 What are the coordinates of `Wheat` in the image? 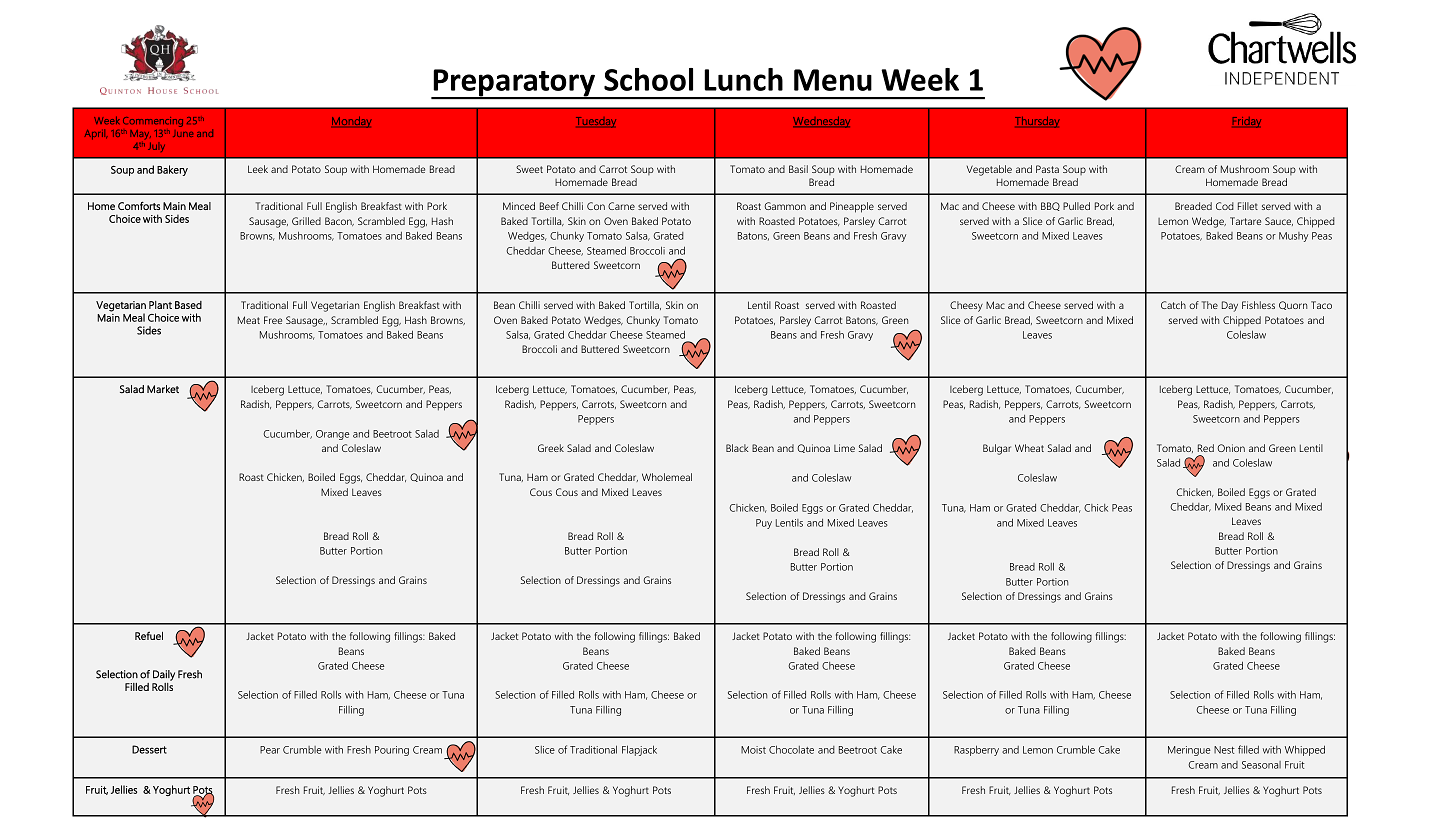 It's located at (1029, 448).
